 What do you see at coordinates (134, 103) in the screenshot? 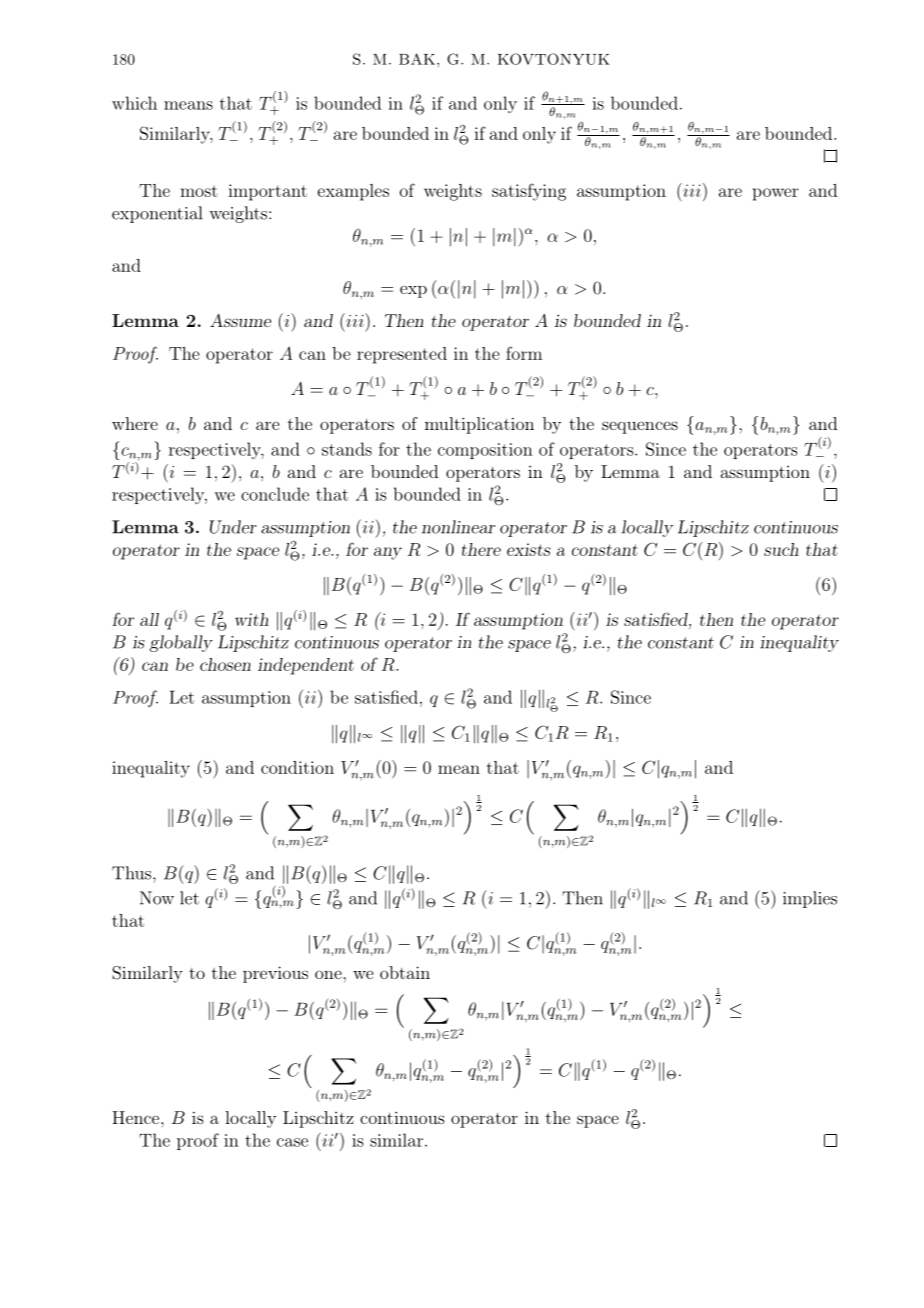
I see `which` at bounding box center [134, 103].
